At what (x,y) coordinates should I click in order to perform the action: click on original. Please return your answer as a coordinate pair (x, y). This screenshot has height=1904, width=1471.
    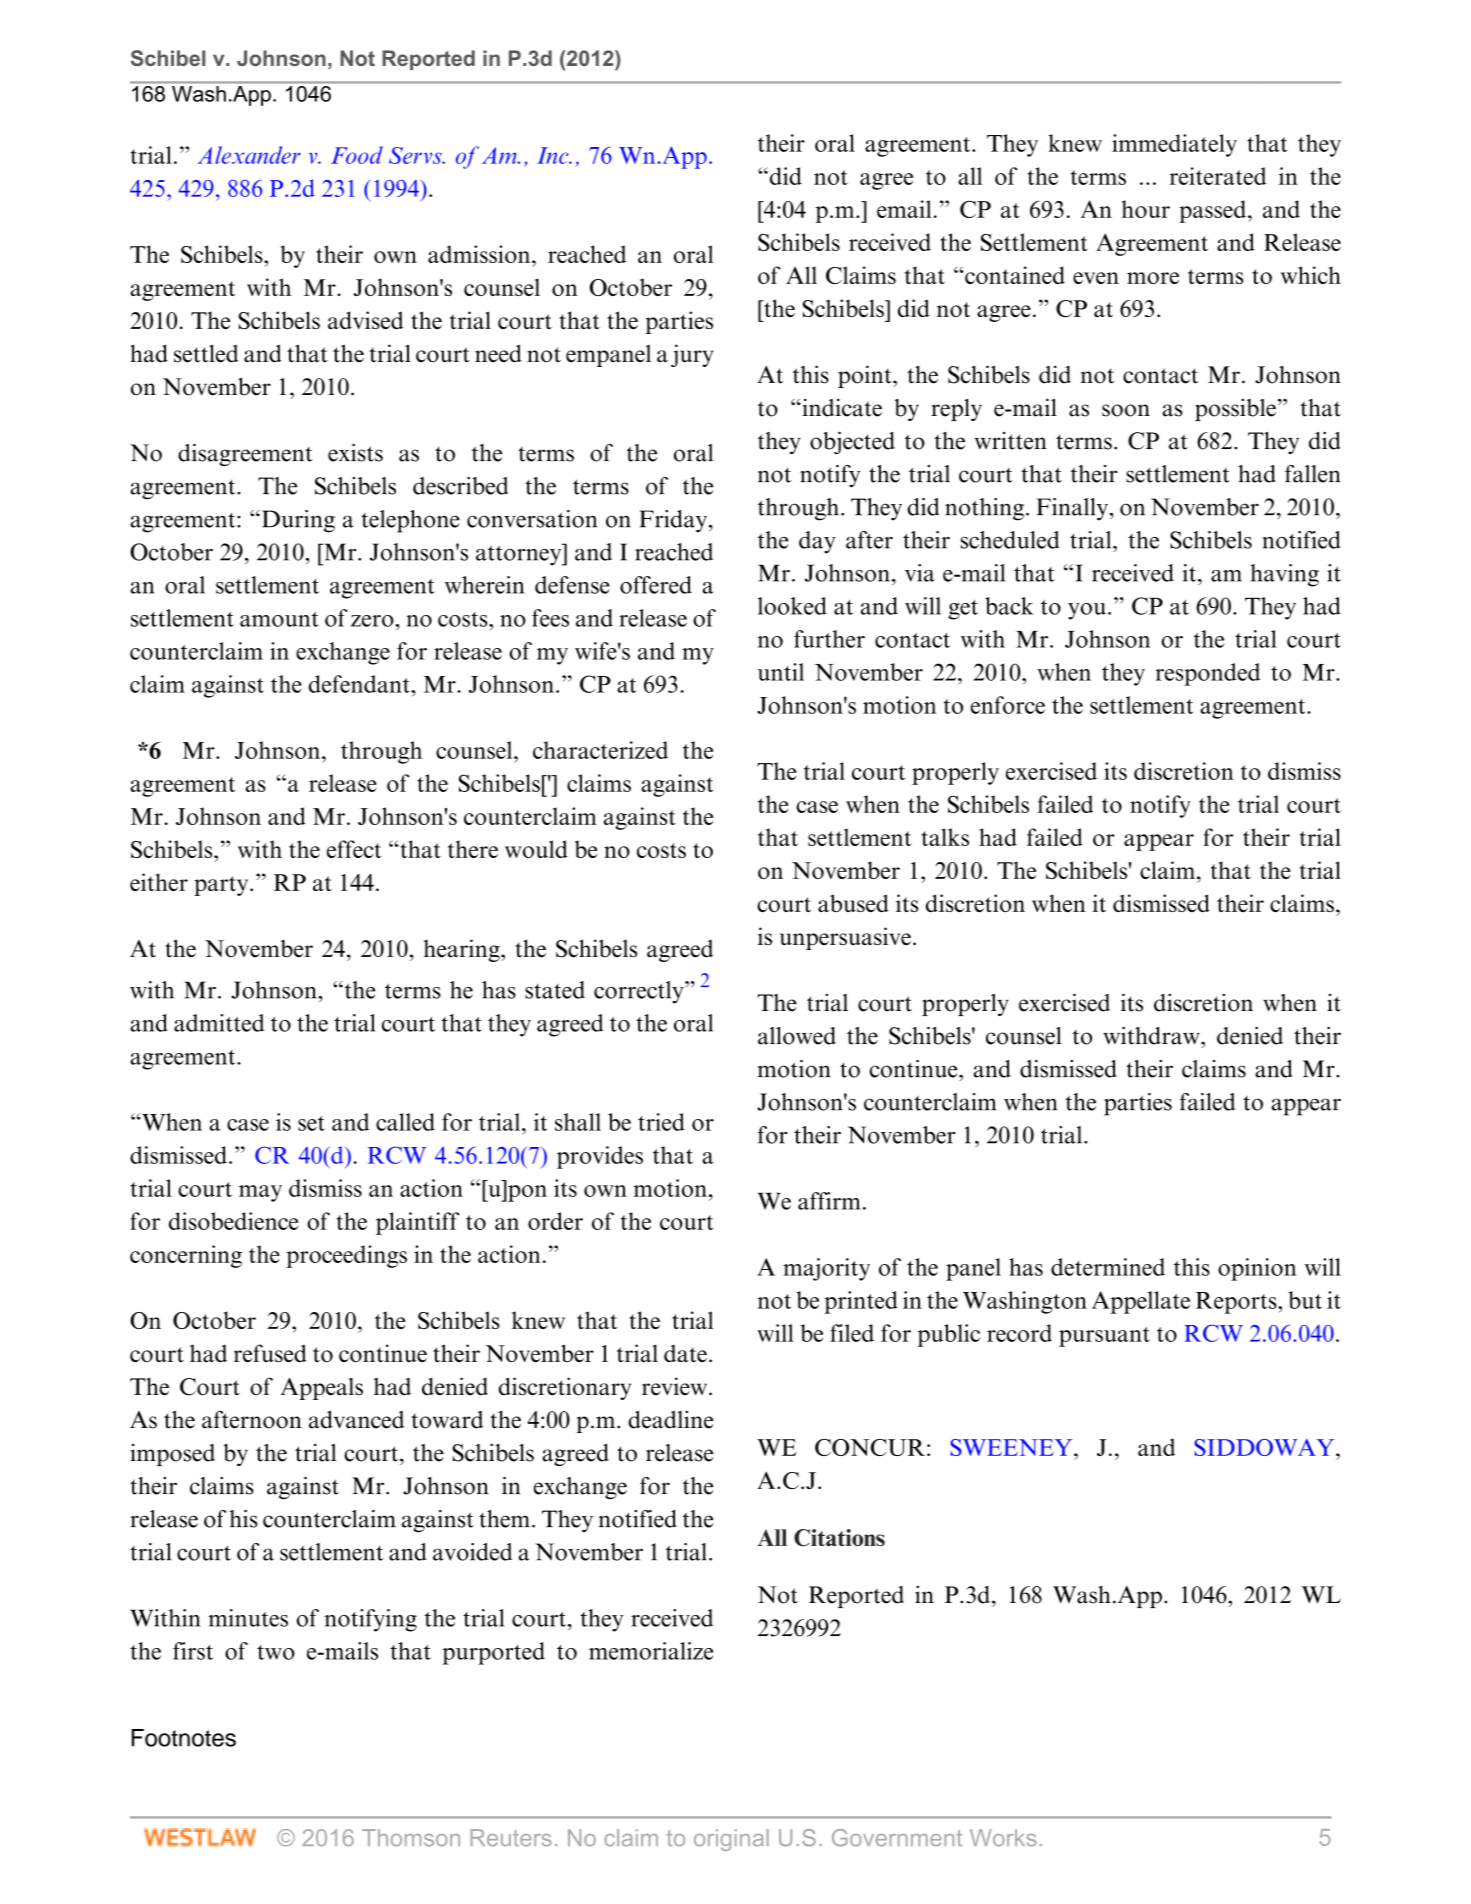
    Looking at the image, I should click on (731, 1840).
